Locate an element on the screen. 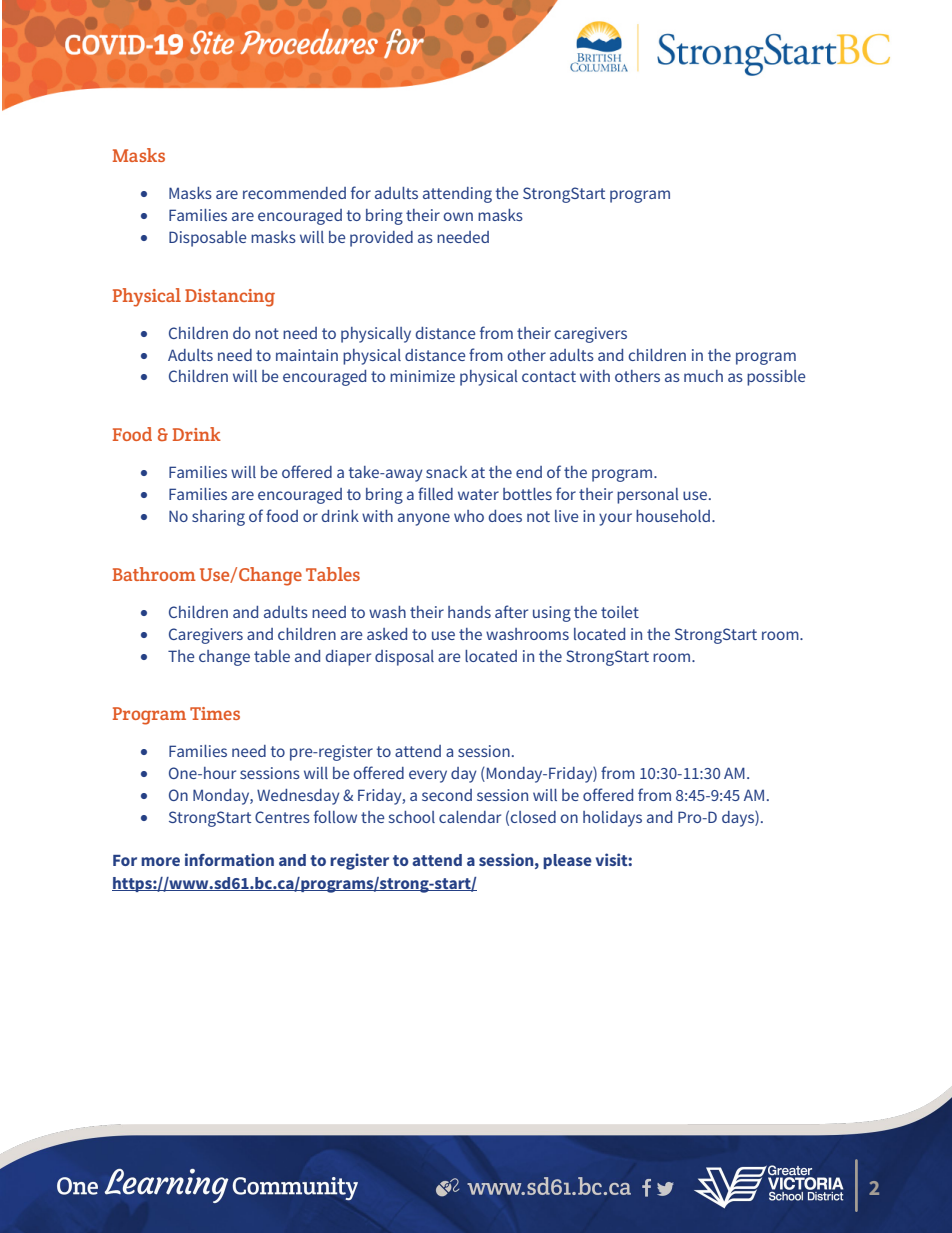 Image resolution: width=952 pixels, height=1233 pixels. sharing is located at coordinates (218, 518).
